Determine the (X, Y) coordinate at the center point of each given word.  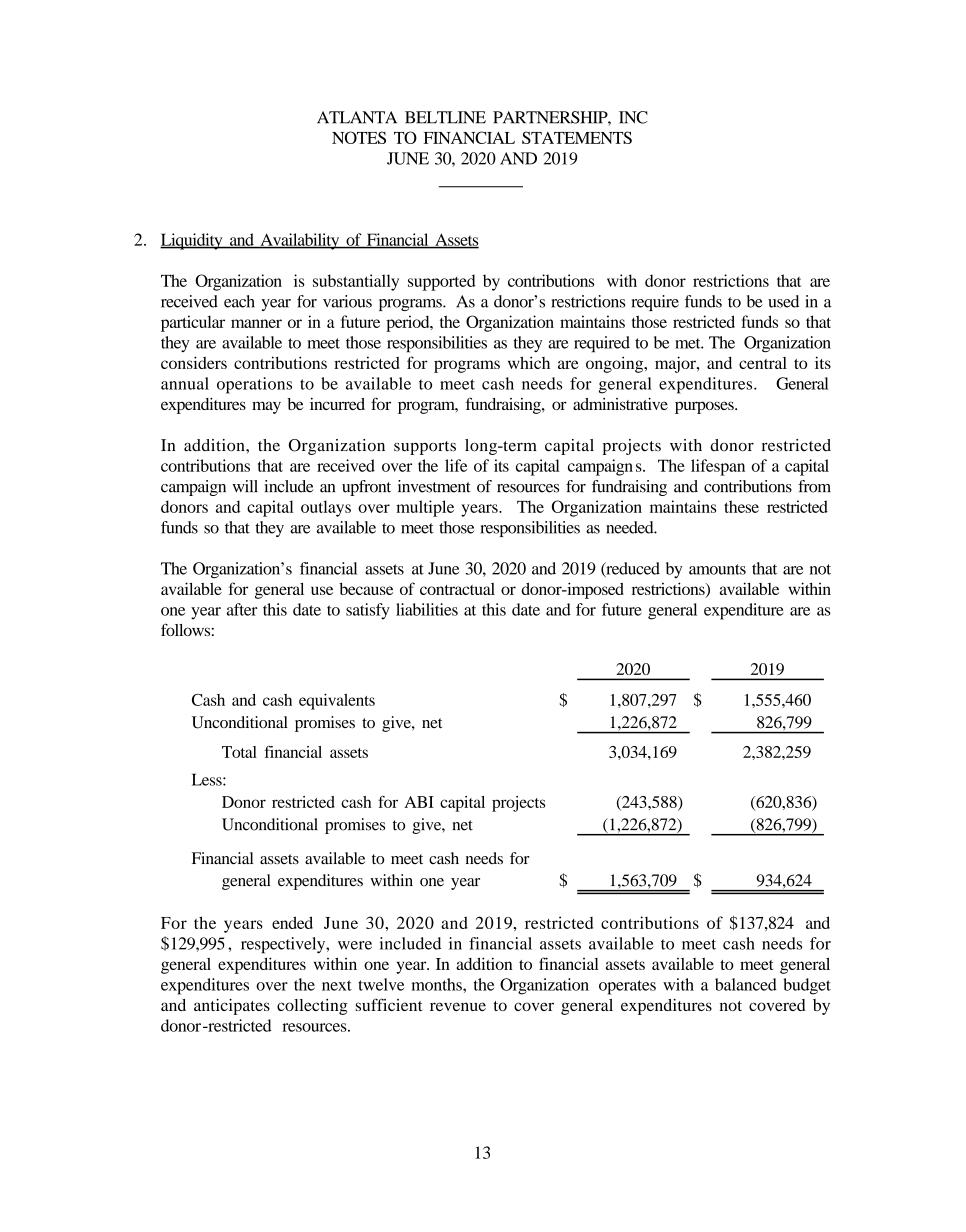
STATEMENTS (577, 137)
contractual (457, 589)
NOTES (359, 137)
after (242, 609)
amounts (717, 569)
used (783, 301)
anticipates (232, 1007)
